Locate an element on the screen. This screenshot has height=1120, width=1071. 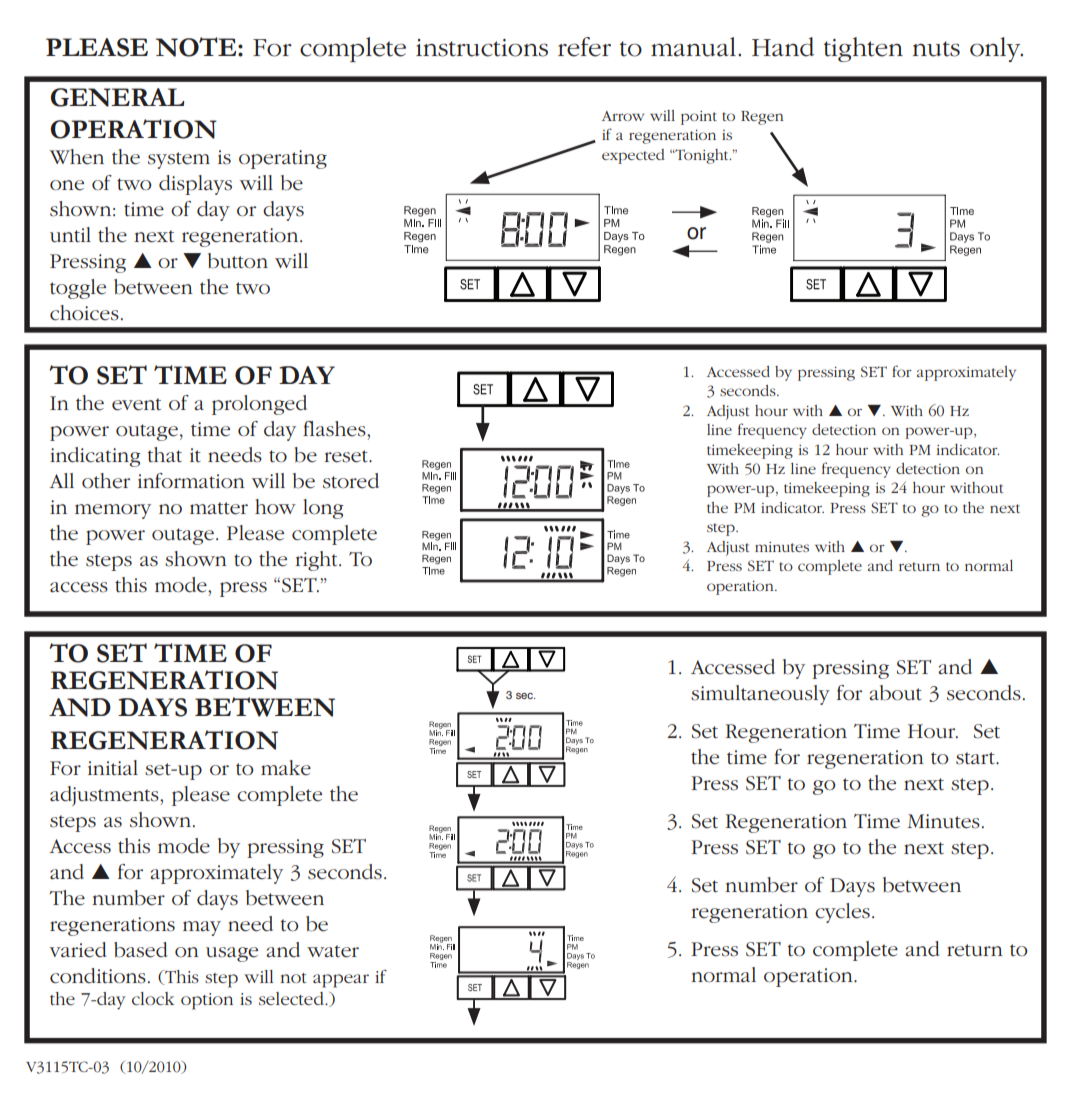
stored is located at coordinates (351, 481).
